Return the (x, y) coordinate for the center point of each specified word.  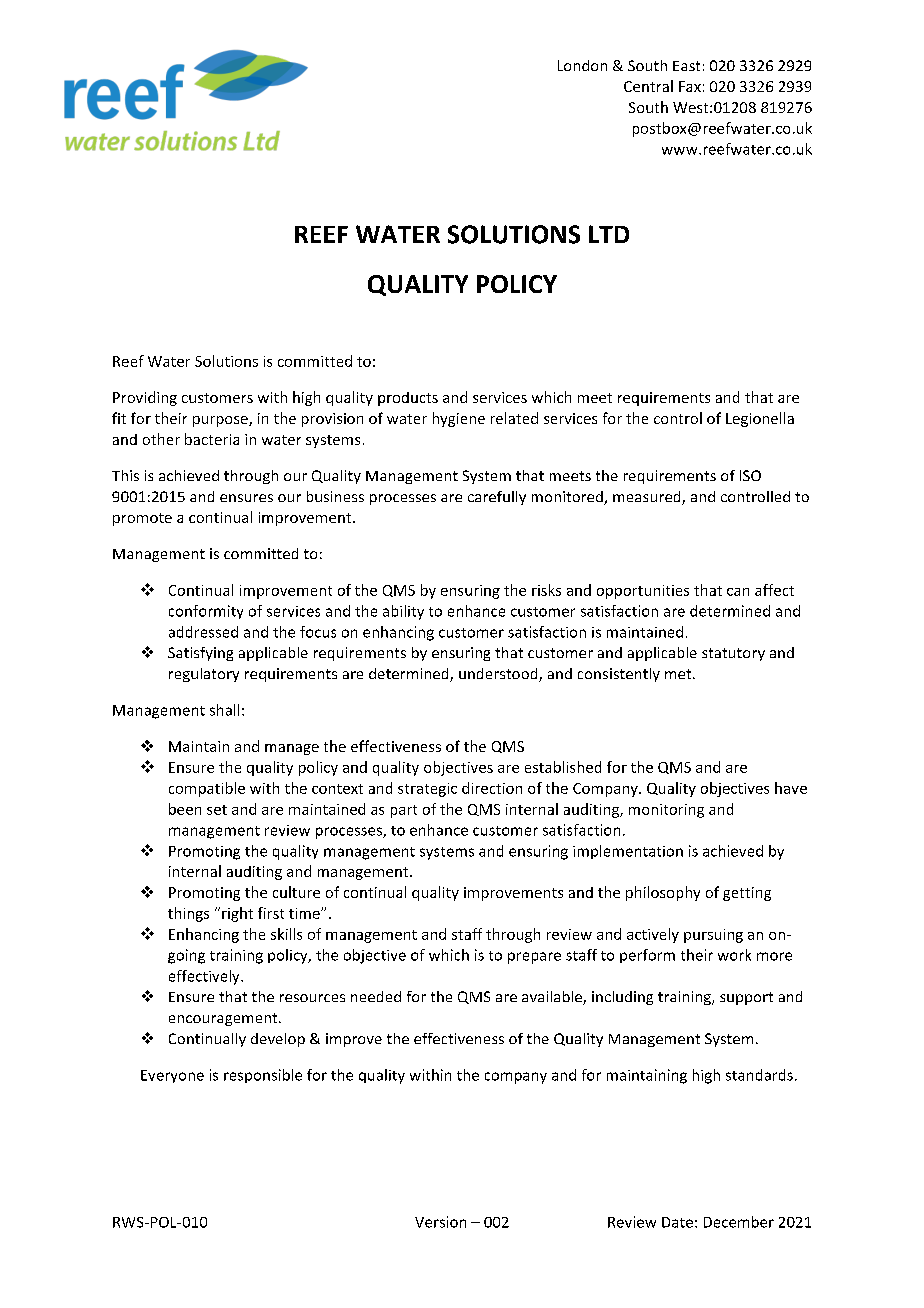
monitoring (666, 811)
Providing (145, 398)
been (185, 809)
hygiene (459, 419)
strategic (427, 790)
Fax (690, 86)
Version (440, 1222)
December (739, 1222)
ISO (750, 475)
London (582, 65)
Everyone (172, 1076)
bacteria (212, 439)
